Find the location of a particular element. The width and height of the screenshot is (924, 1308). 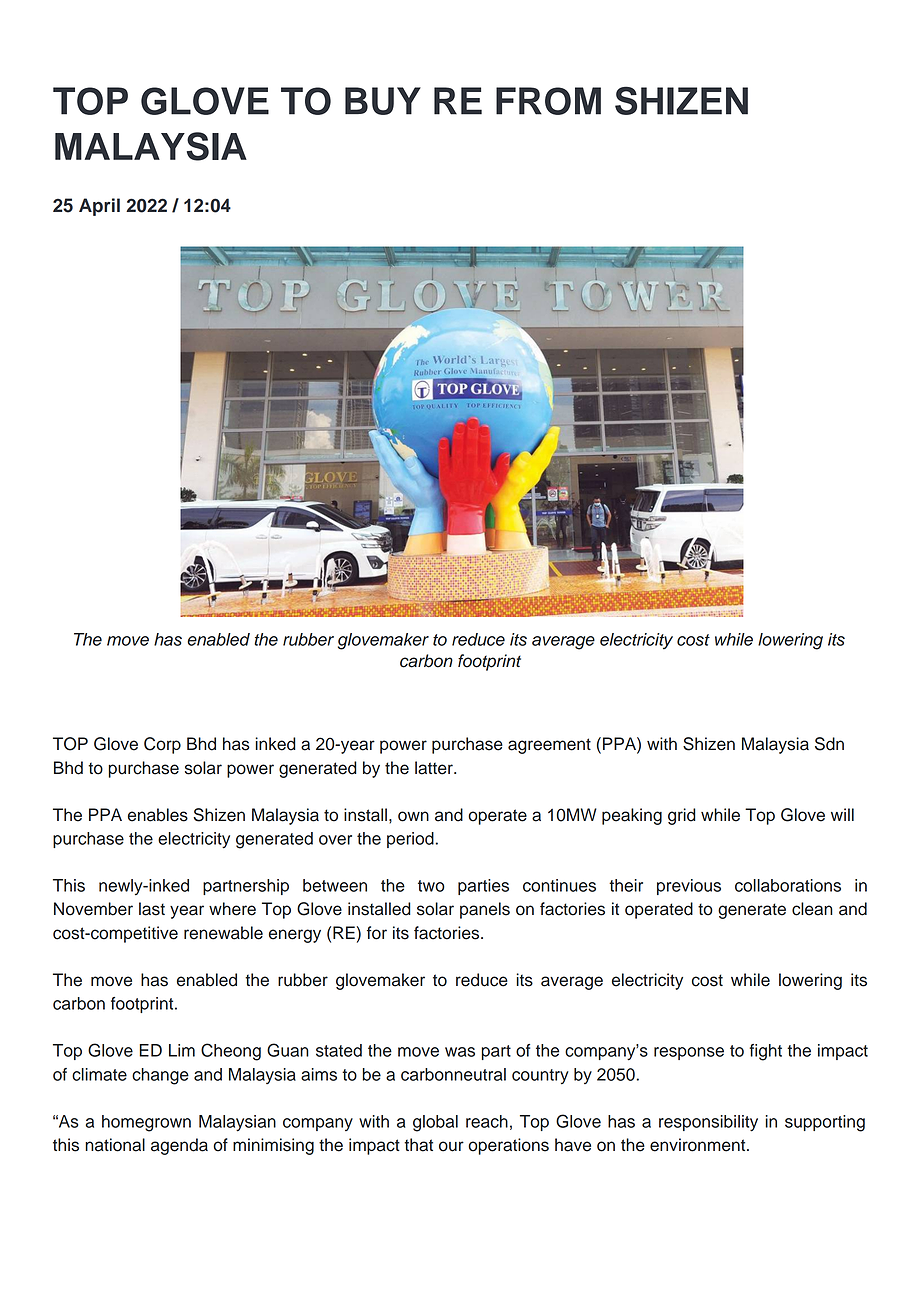

BUY is located at coordinates (383, 101).
